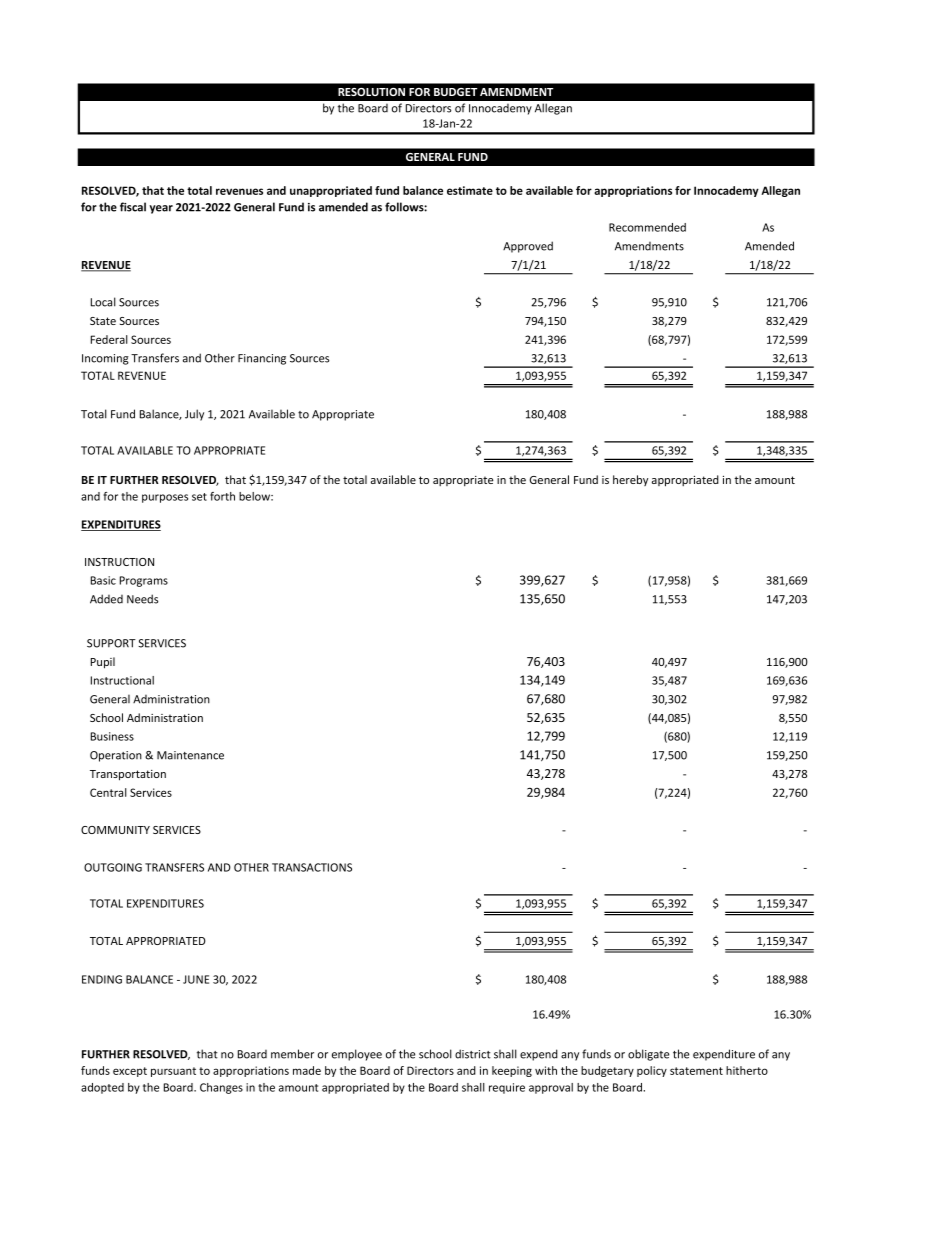 This page has height=1233, width=952. What do you see at coordinates (647, 227) in the page?
I see `Recommended` at bounding box center [647, 227].
